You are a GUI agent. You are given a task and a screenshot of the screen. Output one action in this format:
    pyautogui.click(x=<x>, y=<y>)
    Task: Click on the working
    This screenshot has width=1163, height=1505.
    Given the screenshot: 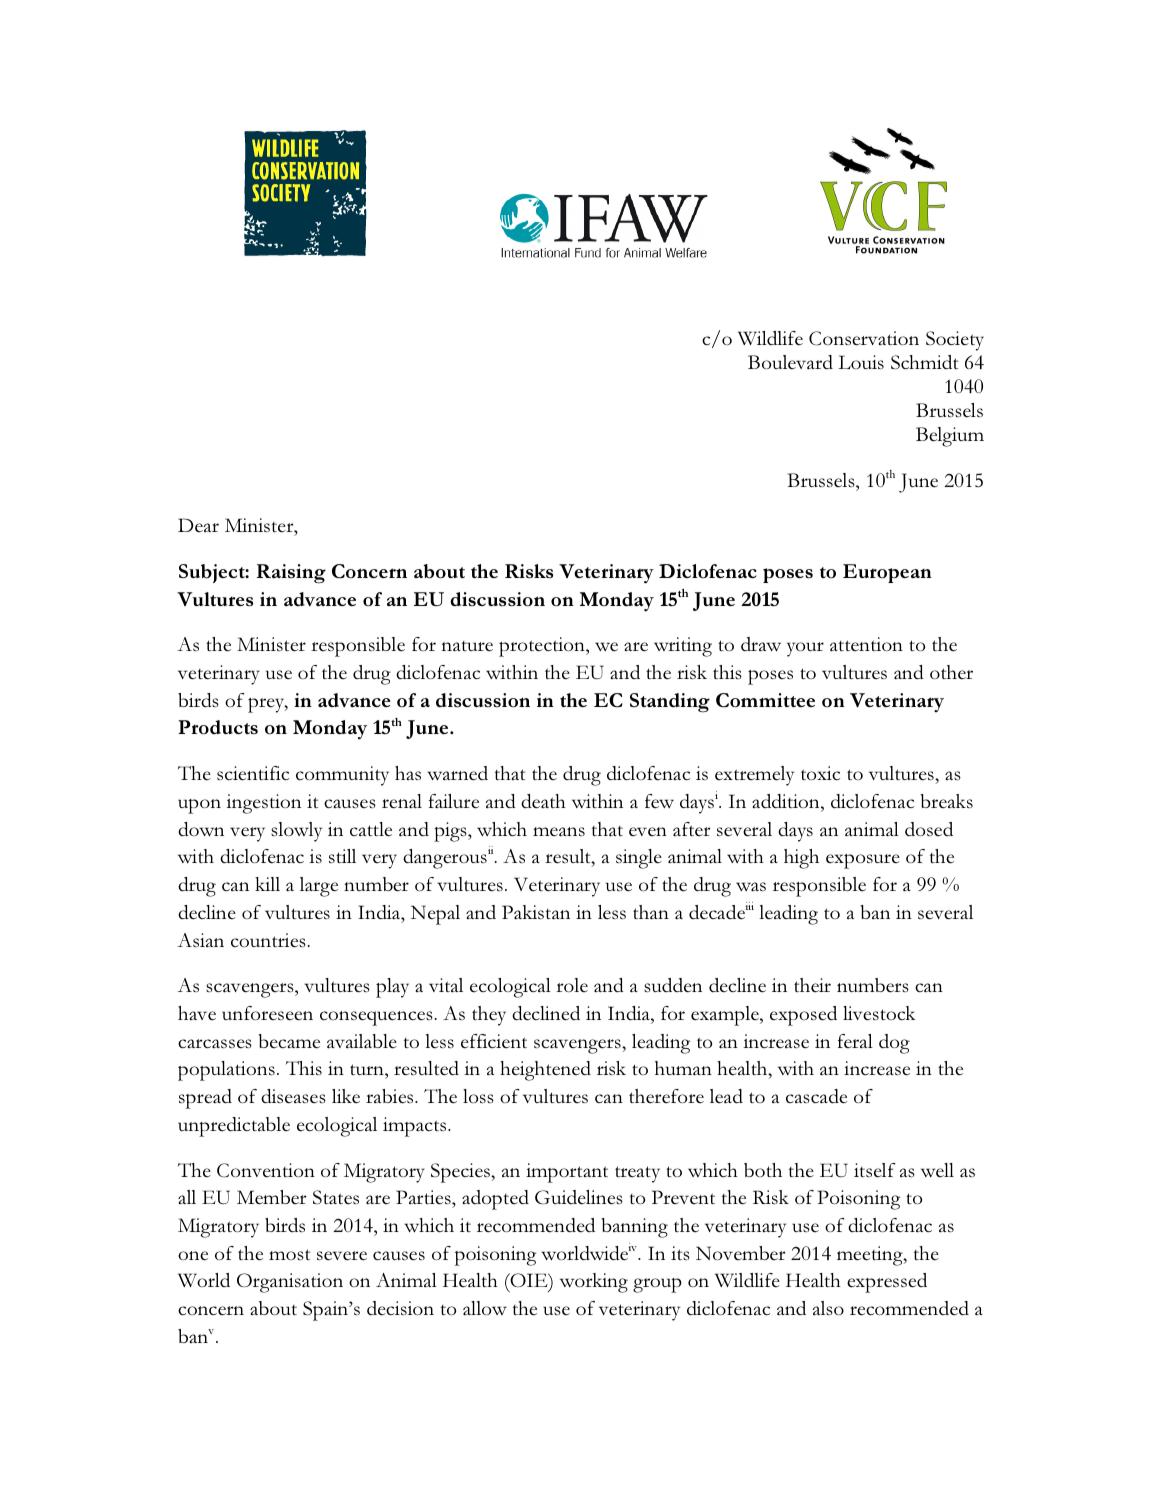 What is the action you would take?
    pyautogui.click(x=594, y=1283)
